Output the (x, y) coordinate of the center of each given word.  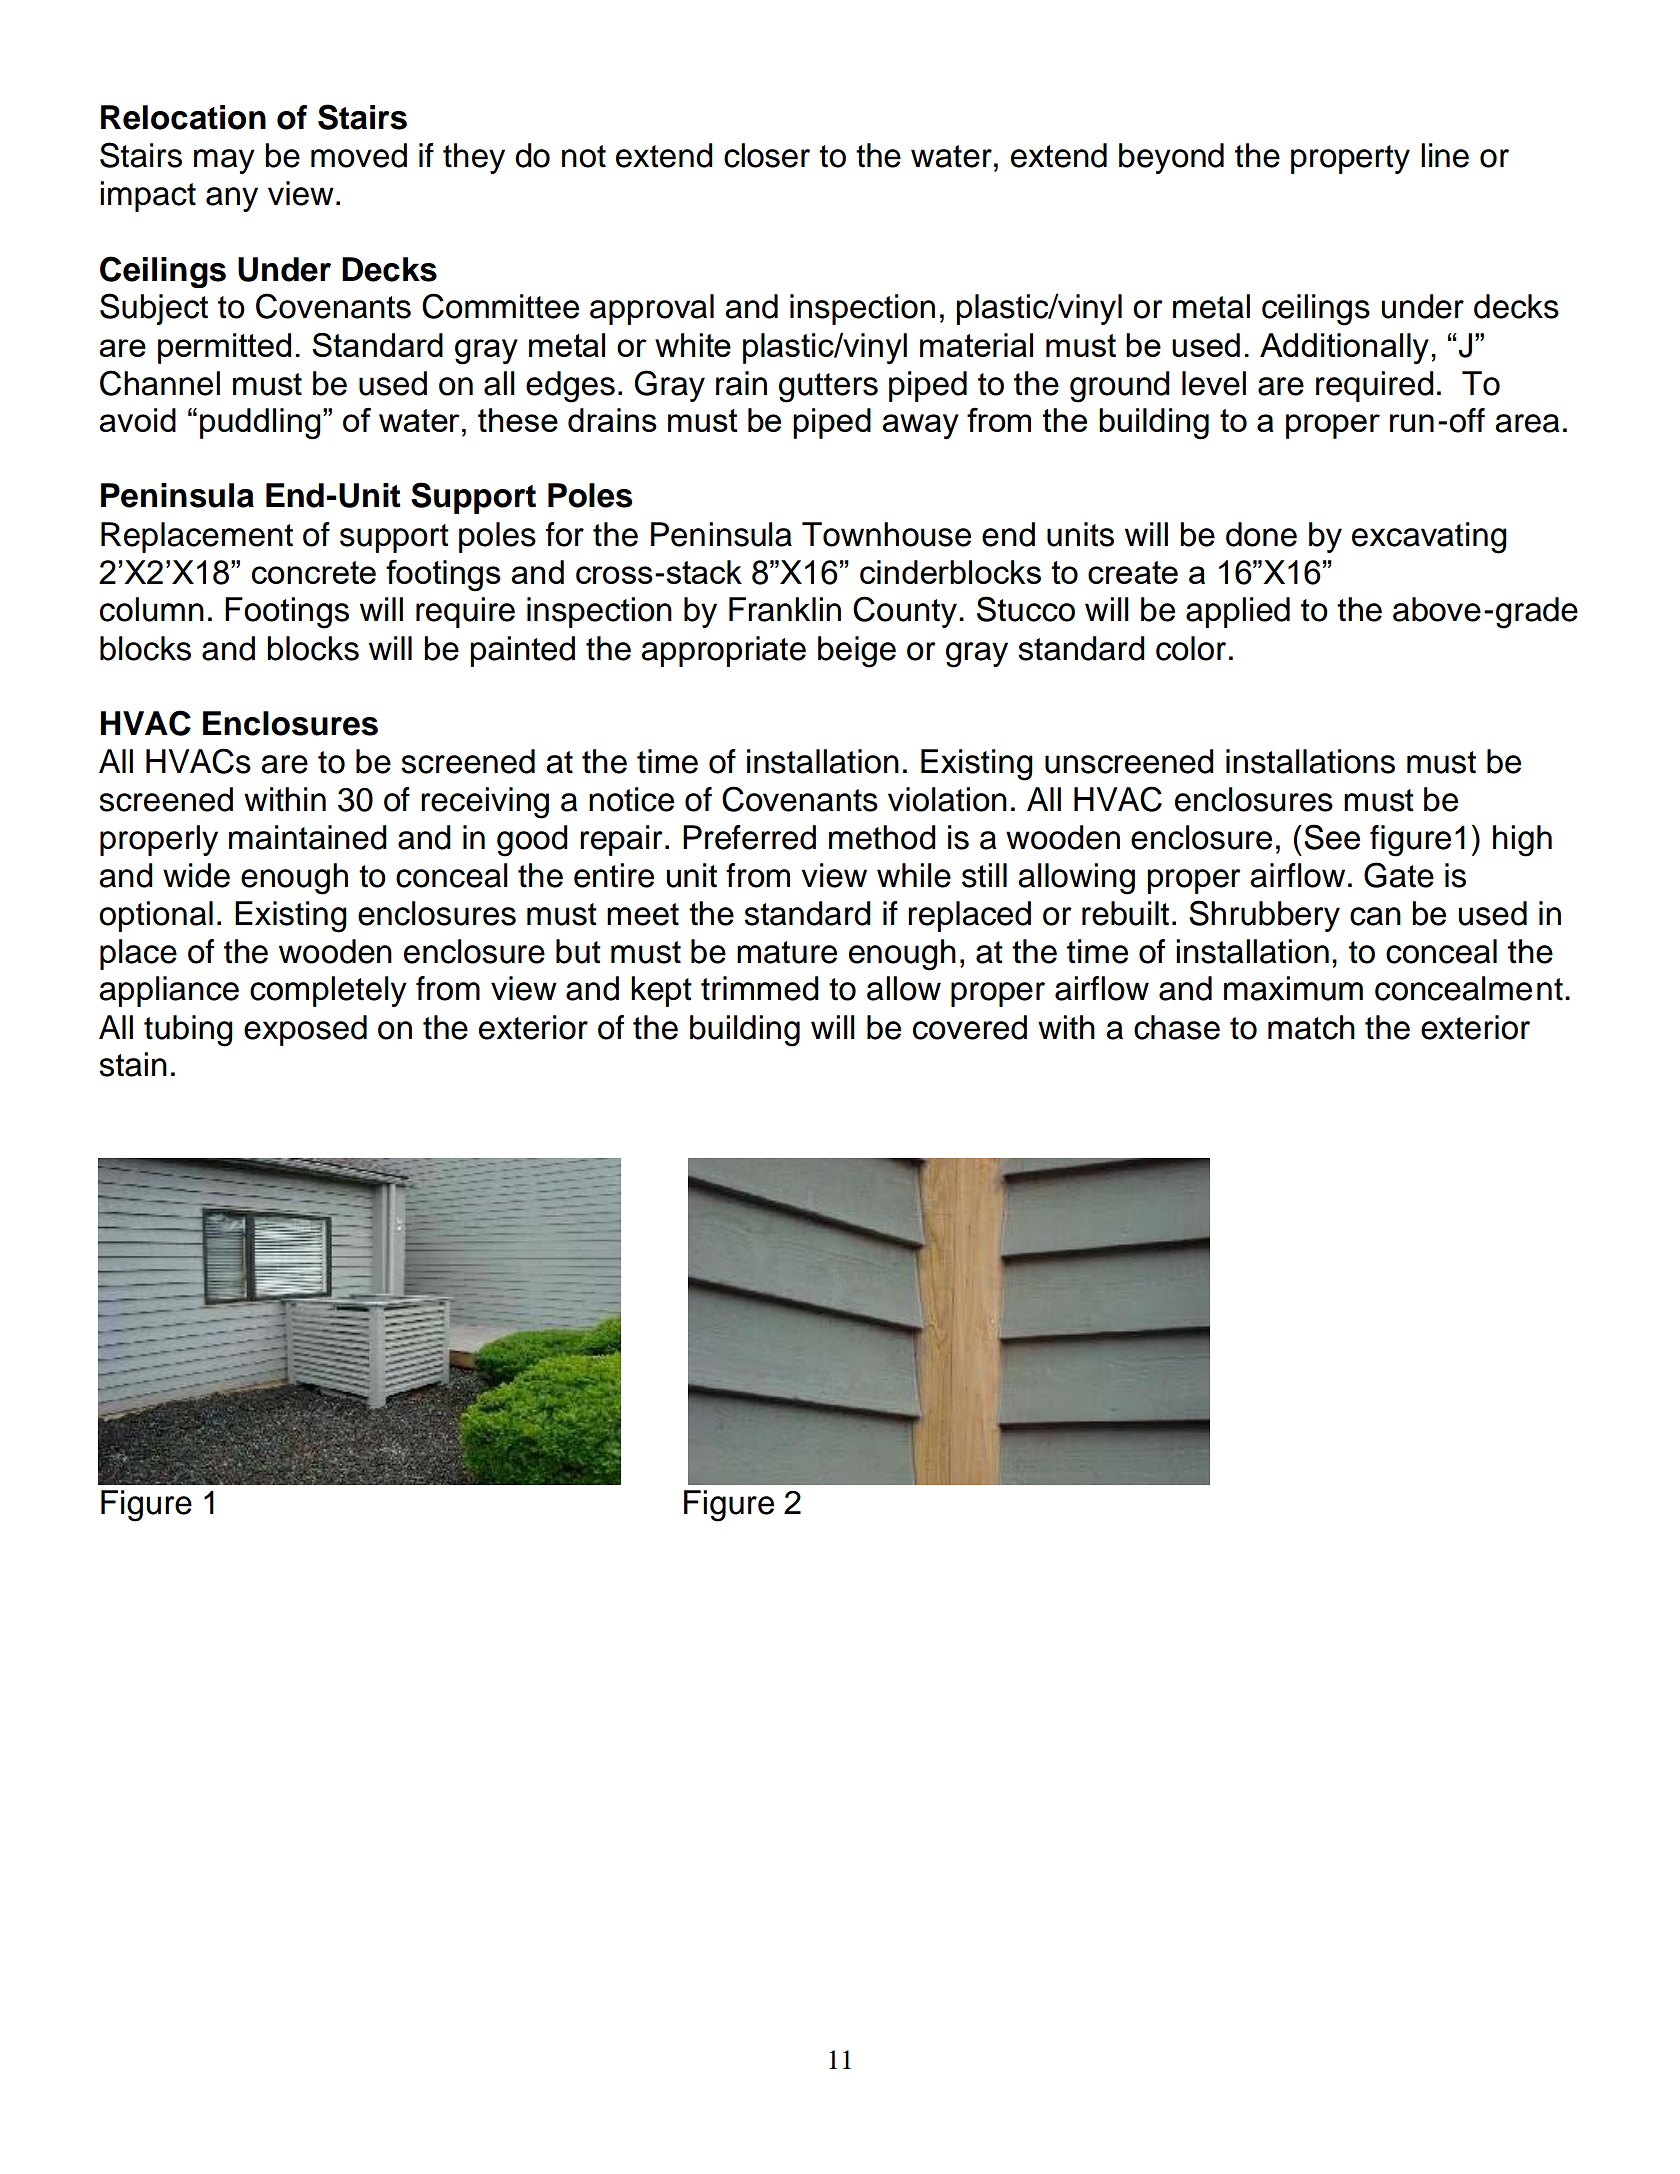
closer (767, 155)
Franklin (785, 609)
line (1445, 155)
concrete (314, 572)
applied (1238, 612)
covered (970, 1027)
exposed (305, 1030)
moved (359, 155)
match (1311, 1027)
